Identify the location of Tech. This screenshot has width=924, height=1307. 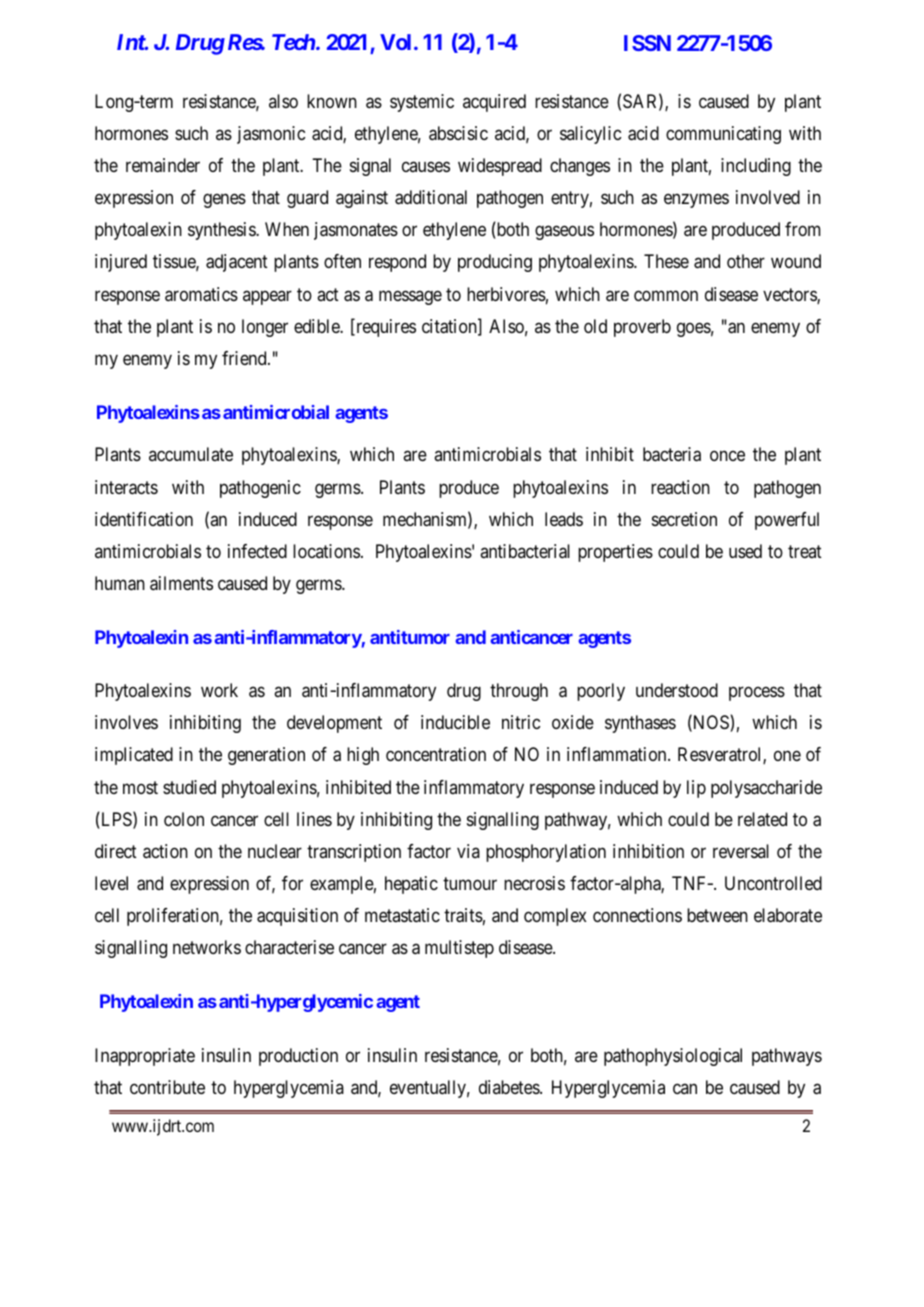
(293, 42).
